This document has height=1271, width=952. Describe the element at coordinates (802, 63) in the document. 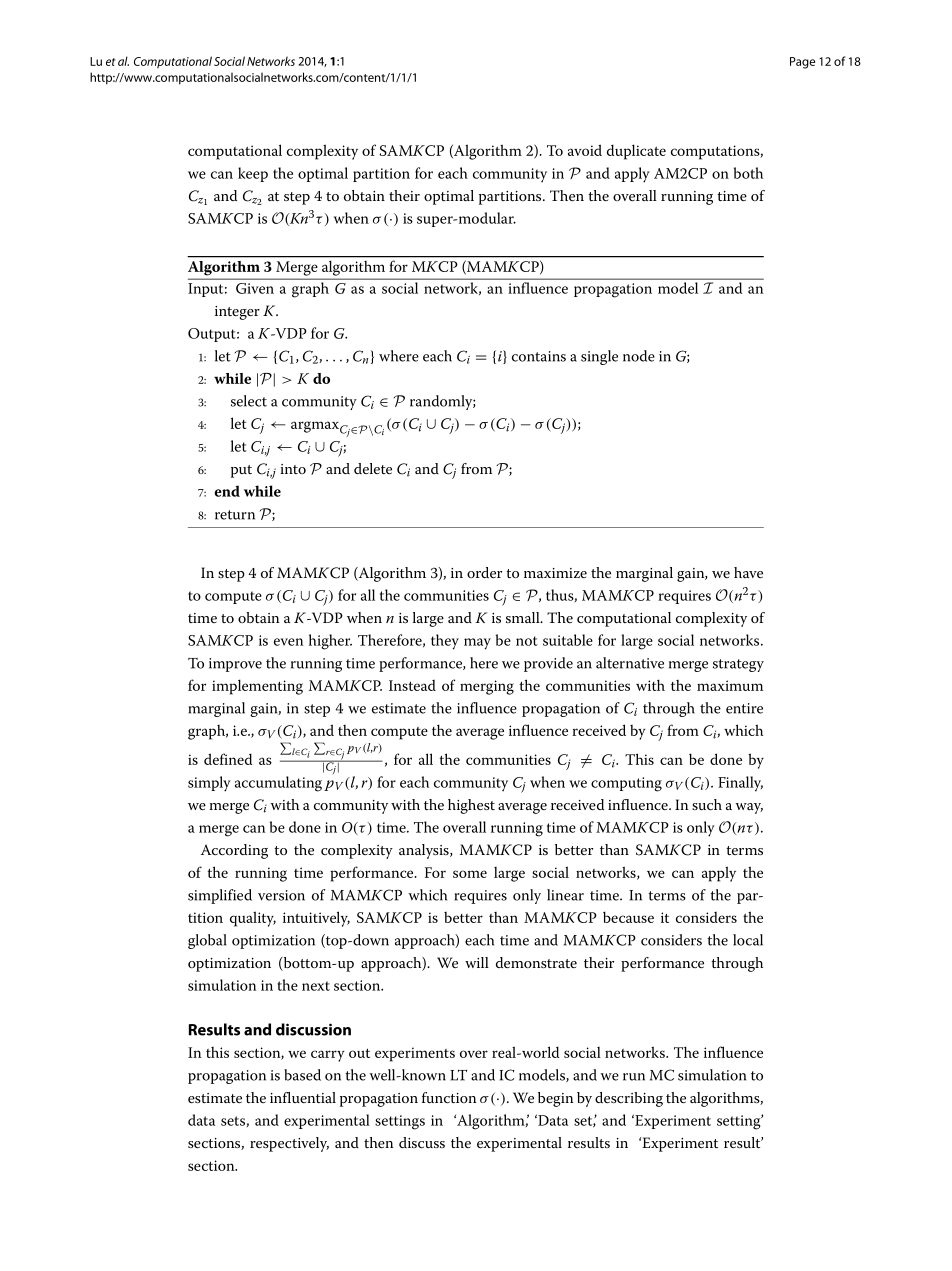

I see `Page` at that location.
